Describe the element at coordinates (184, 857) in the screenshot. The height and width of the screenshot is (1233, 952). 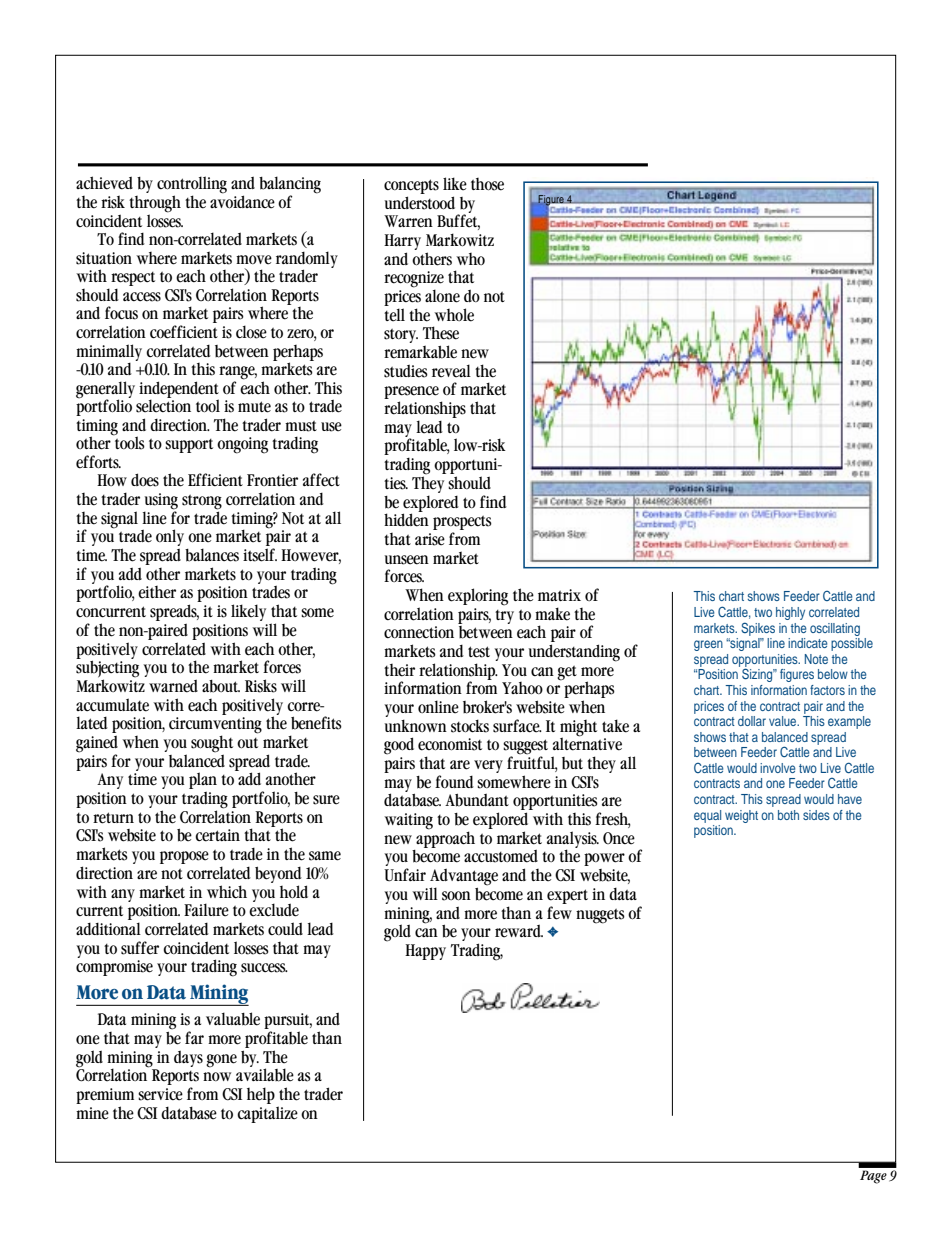
I see `propose` at that location.
